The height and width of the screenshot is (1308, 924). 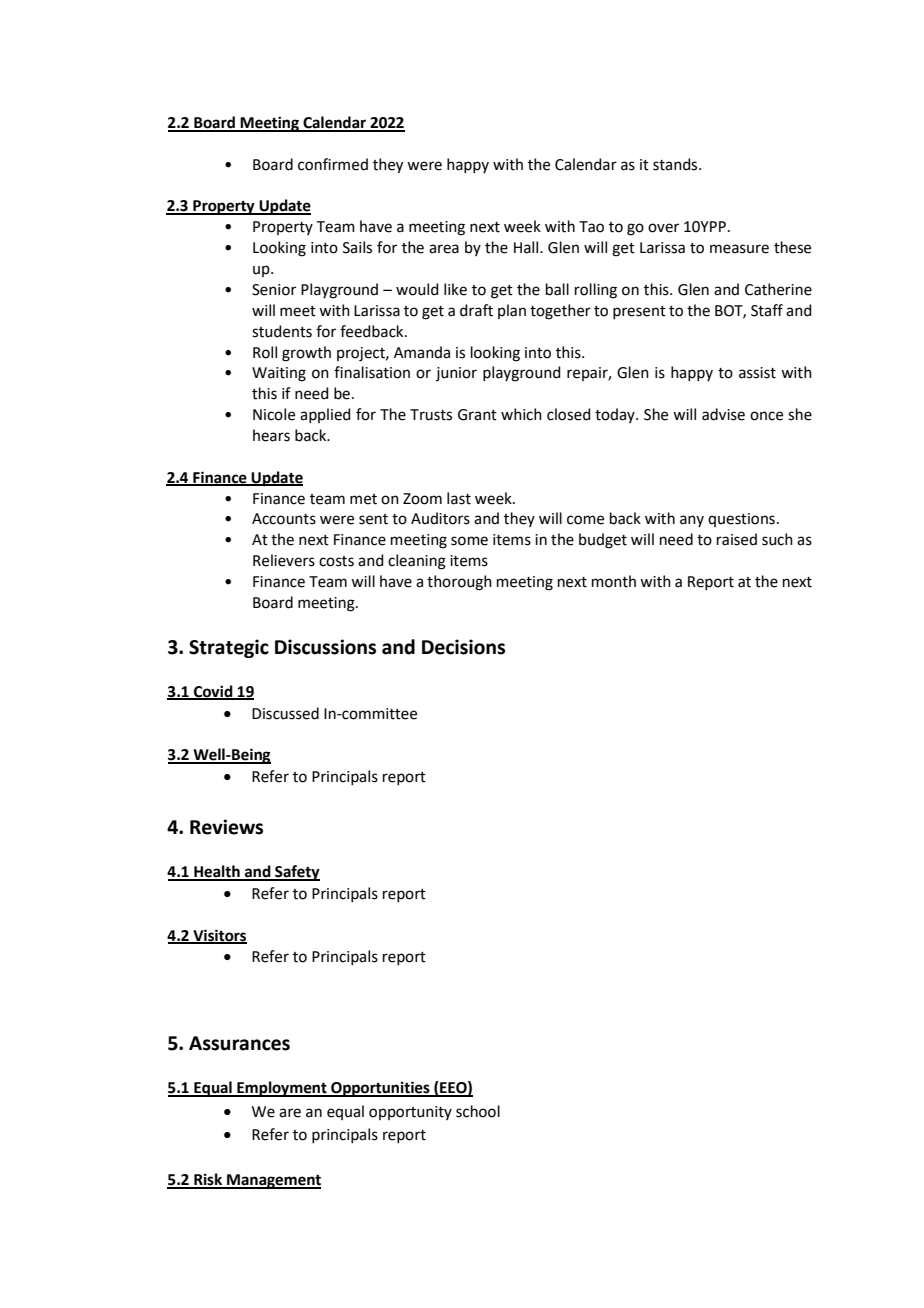 I want to click on Decisions, so click(x=463, y=647).
